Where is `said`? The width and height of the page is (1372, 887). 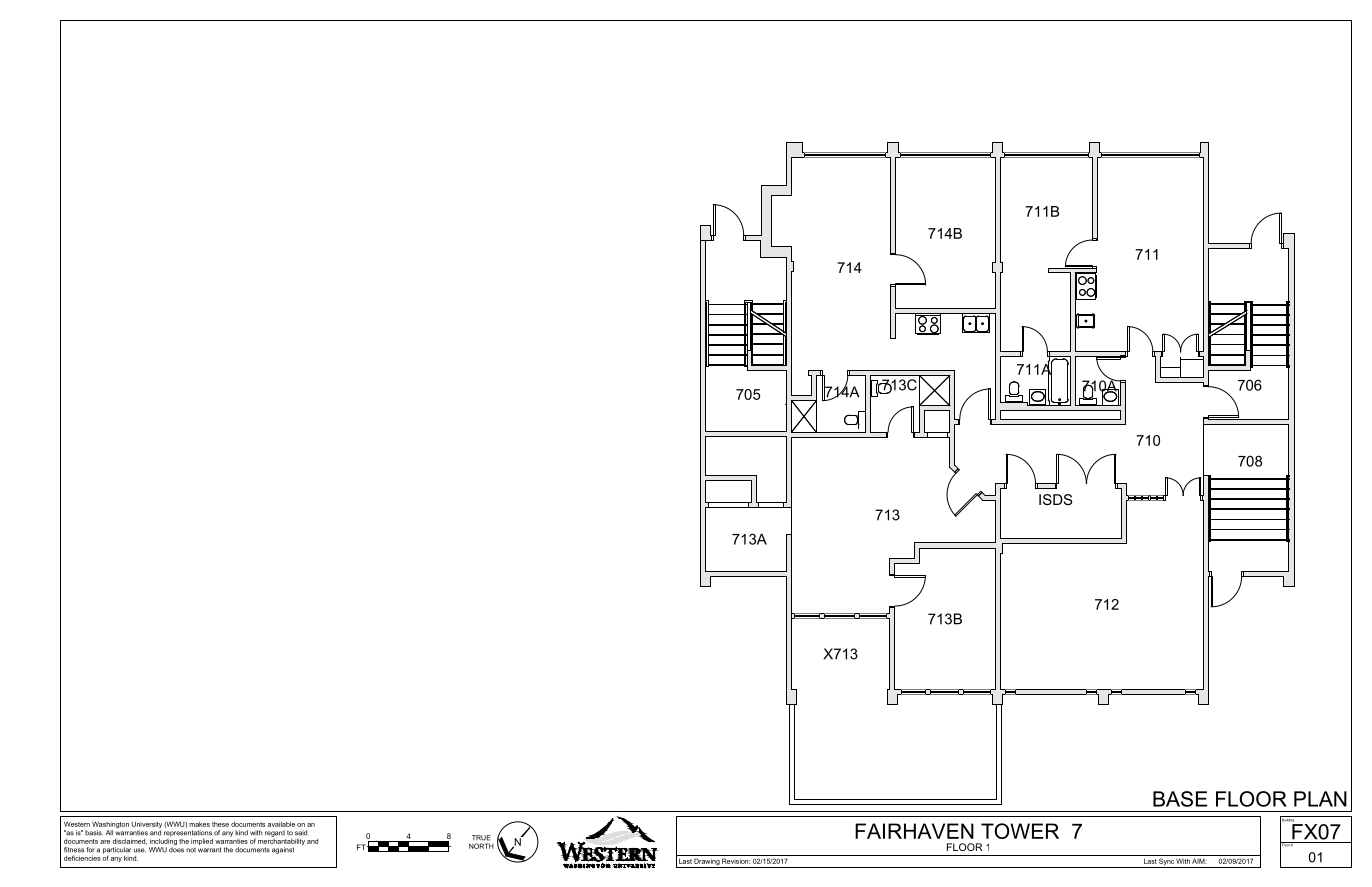
said is located at coordinates (301, 833).
